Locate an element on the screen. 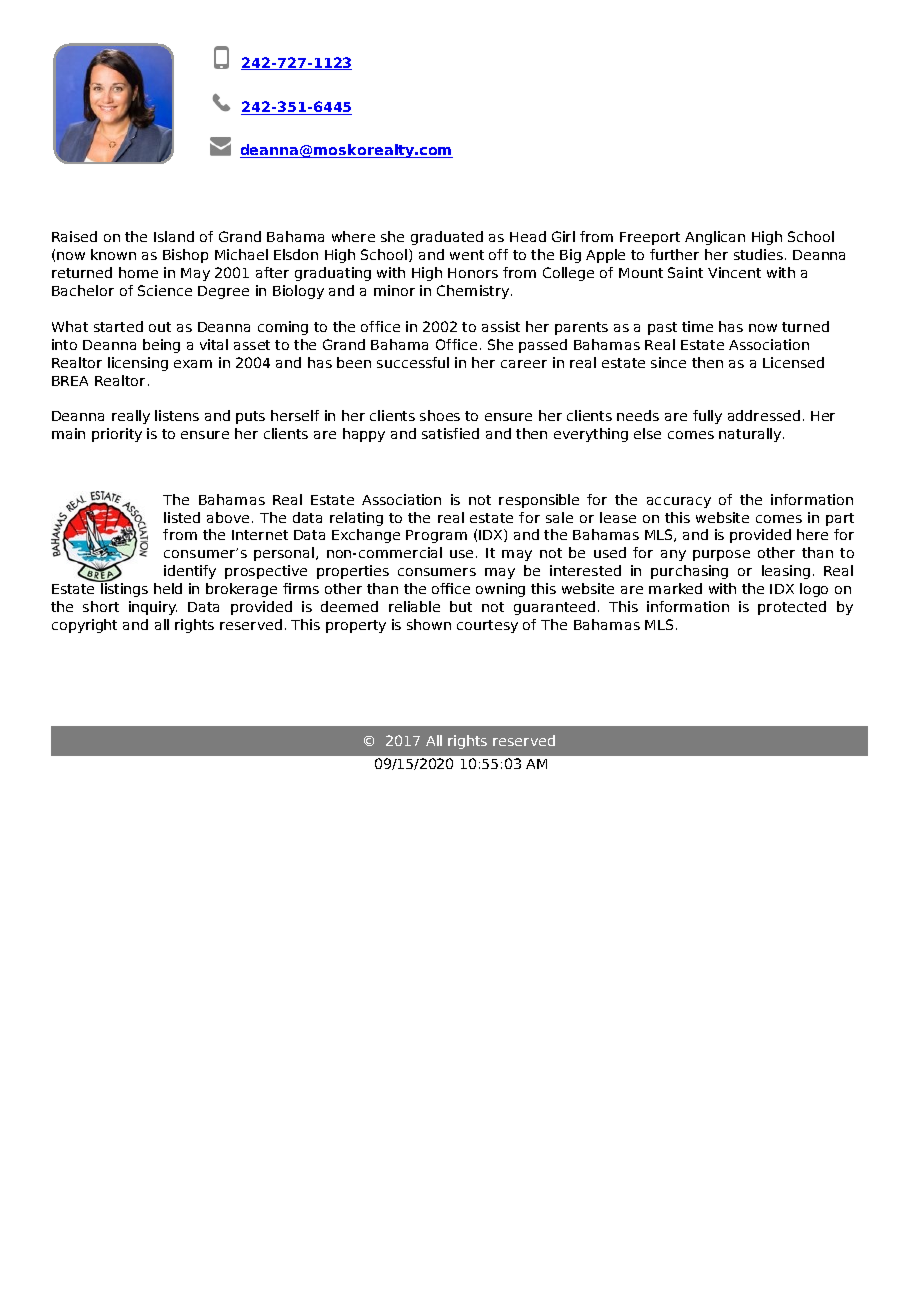  studies is located at coordinates (758, 254).
